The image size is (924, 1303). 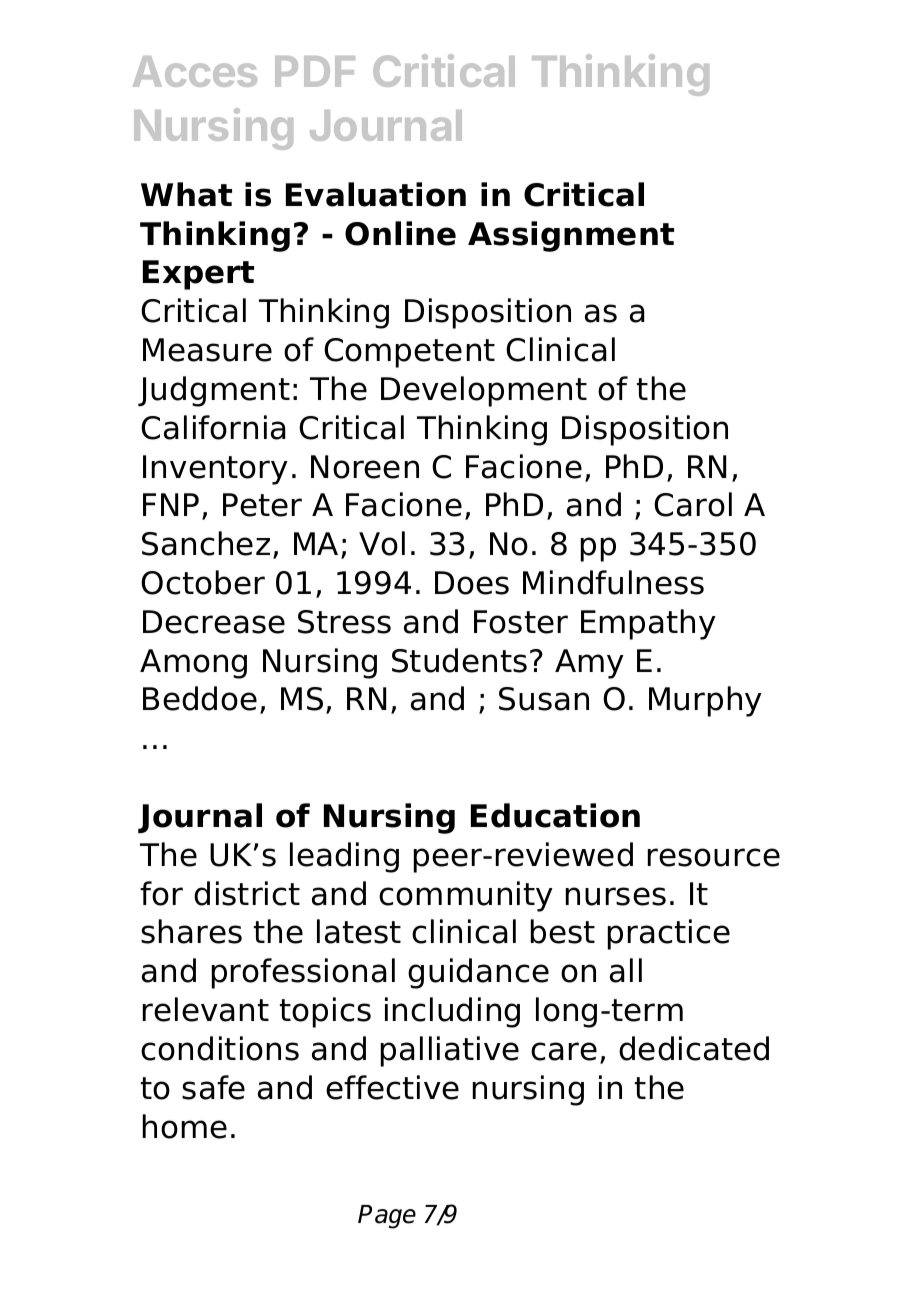 What do you see at coordinates (648, 624) in the image?
I see `Empathy` at bounding box center [648, 624].
